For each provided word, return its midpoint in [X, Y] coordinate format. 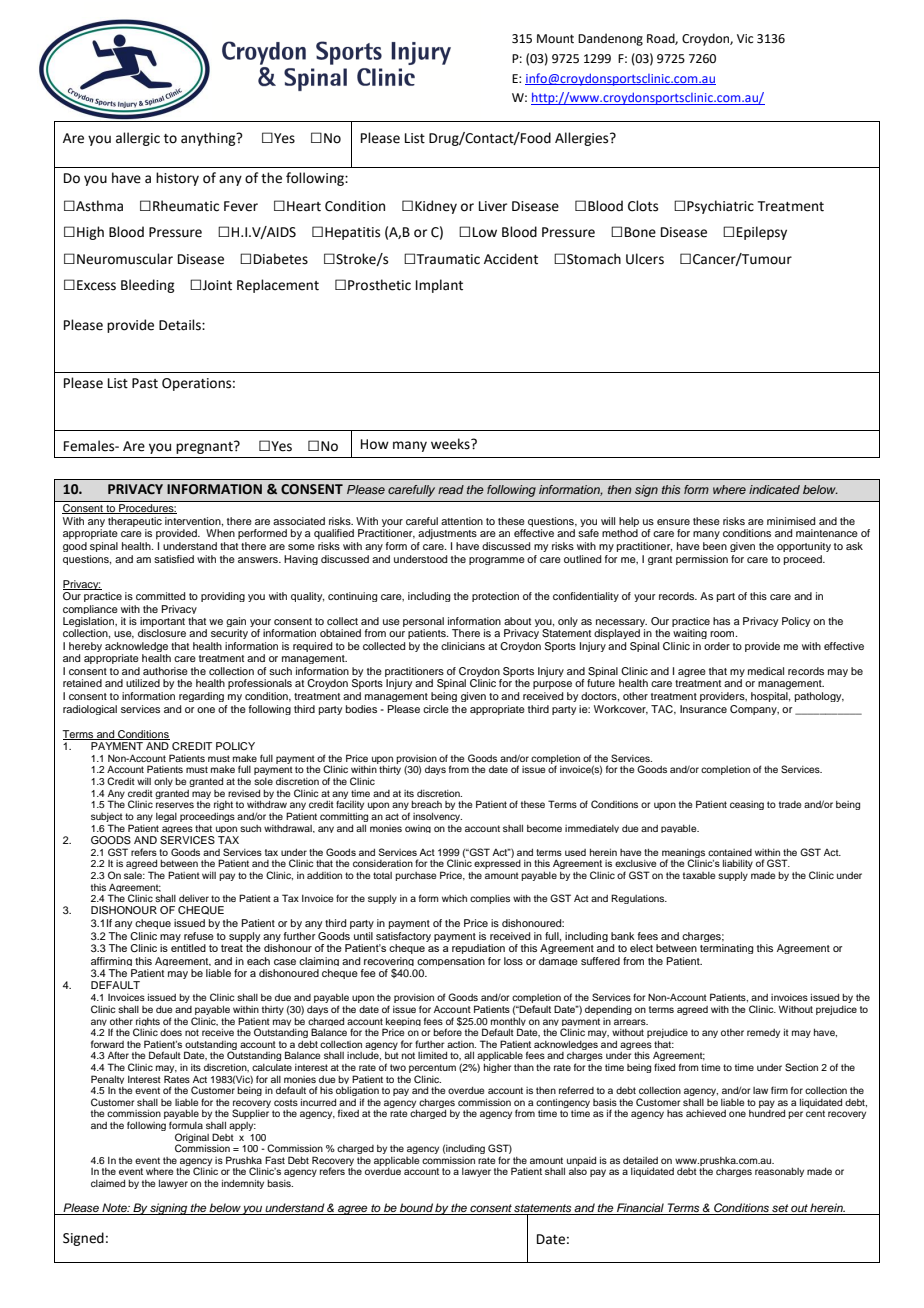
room [723, 634]
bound [416, 1207]
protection [495, 597]
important [162, 623]
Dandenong [610, 39]
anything [209, 139]
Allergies [583, 139]
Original [192, 1139]
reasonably [779, 1172]
